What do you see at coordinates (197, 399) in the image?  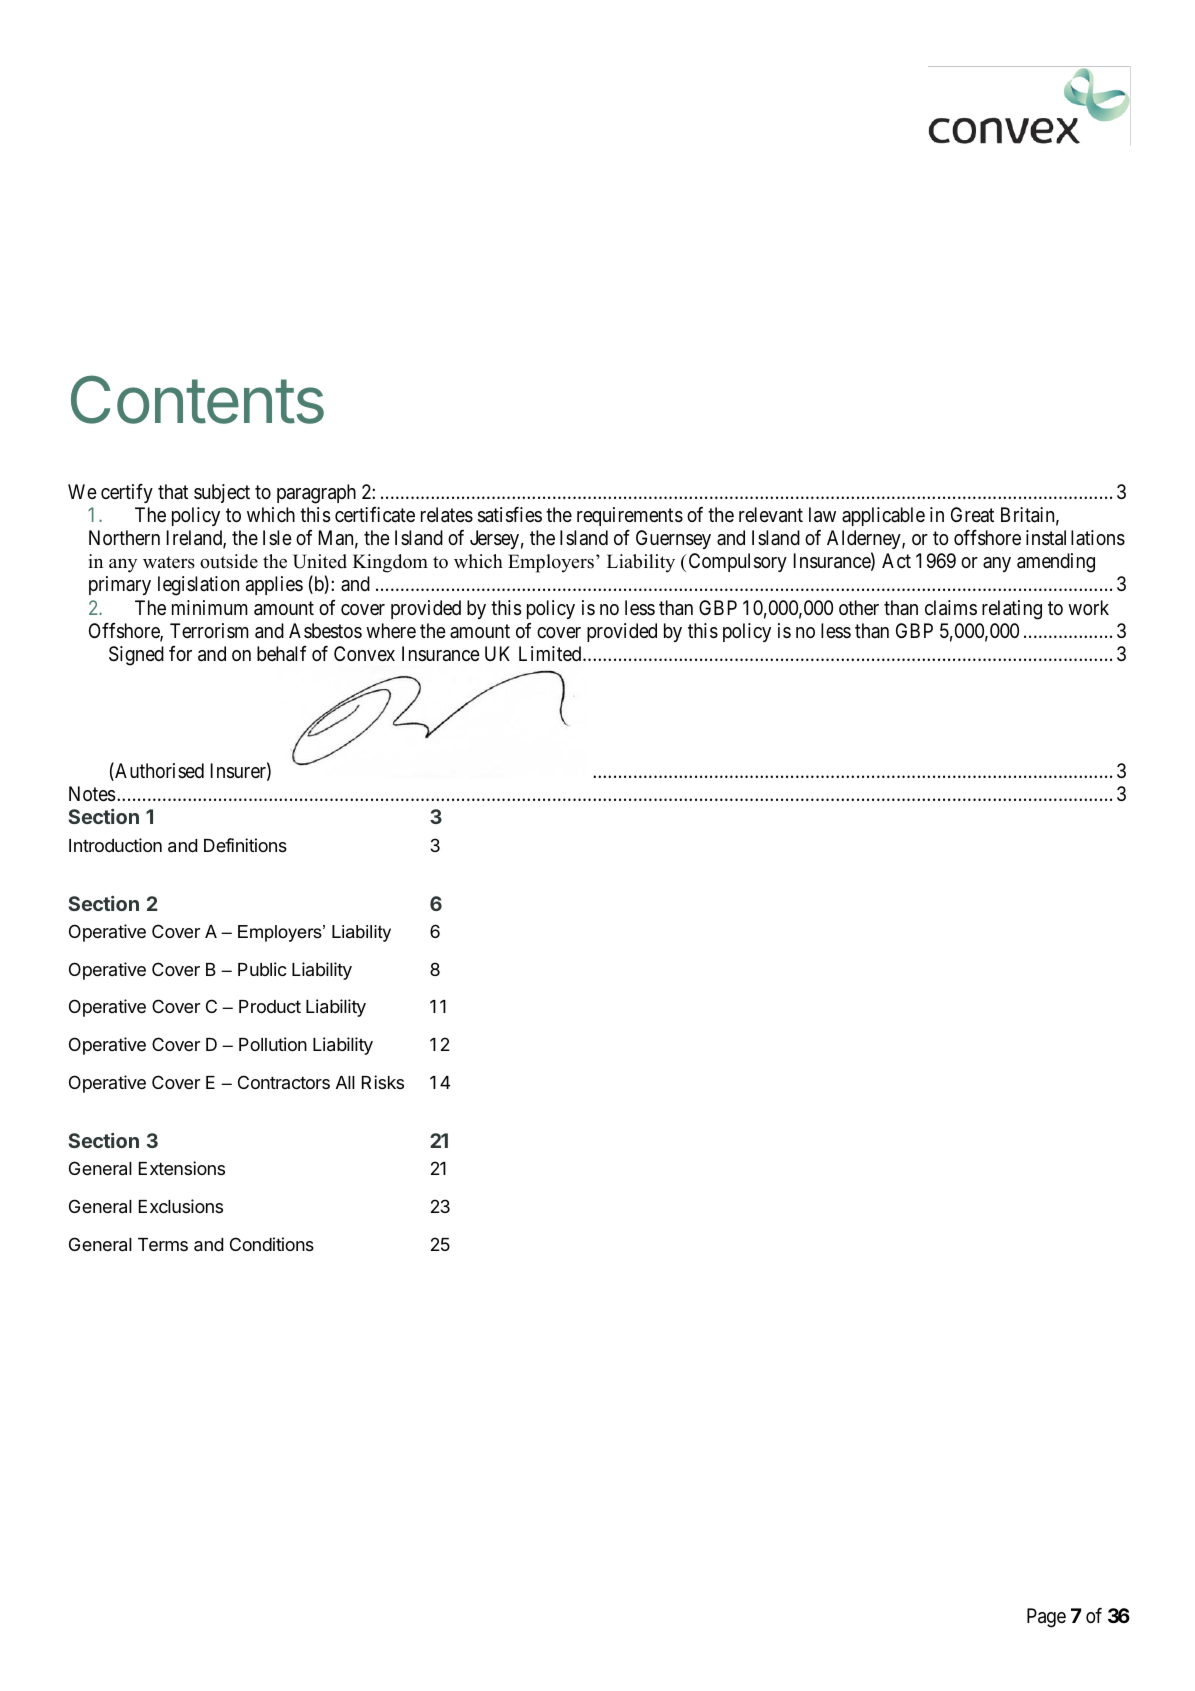 I see `Contents` at bounding box center [197, 399].
